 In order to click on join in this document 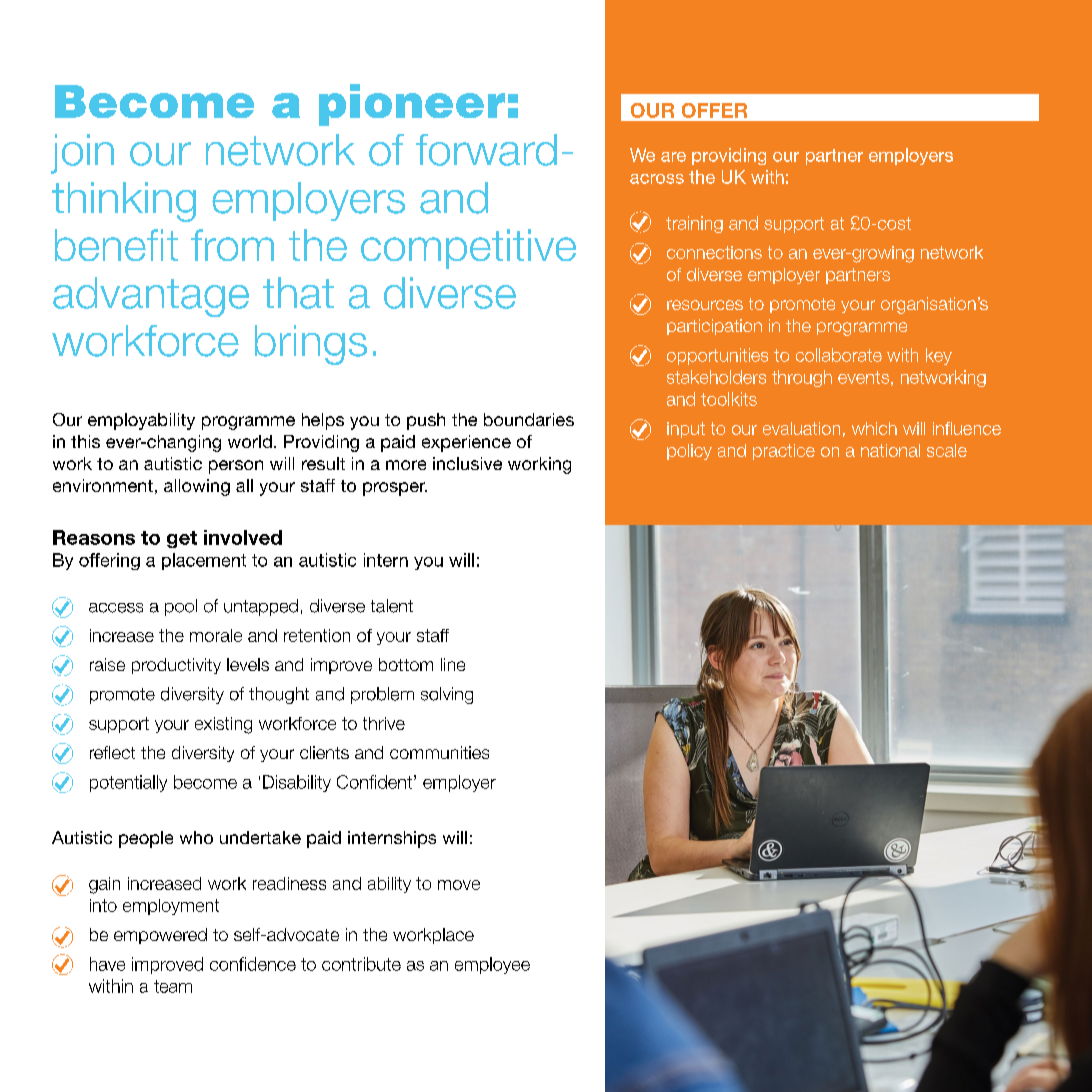, I will do `click(82, 154)`.
